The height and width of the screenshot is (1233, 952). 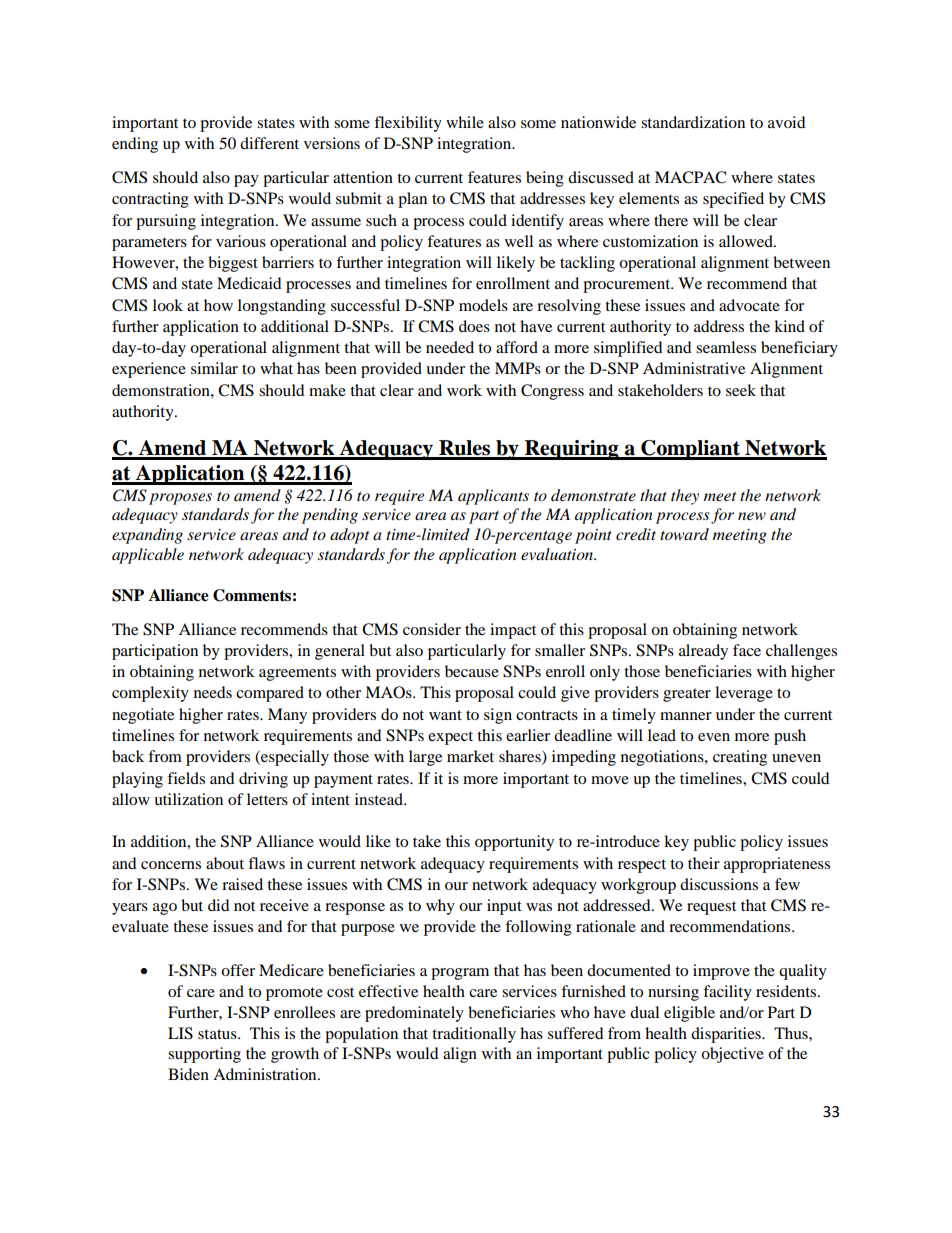 What do you see at coordinates (432, 629) in the screenshot?
I see `consider` at bounding box center [432, 629].
